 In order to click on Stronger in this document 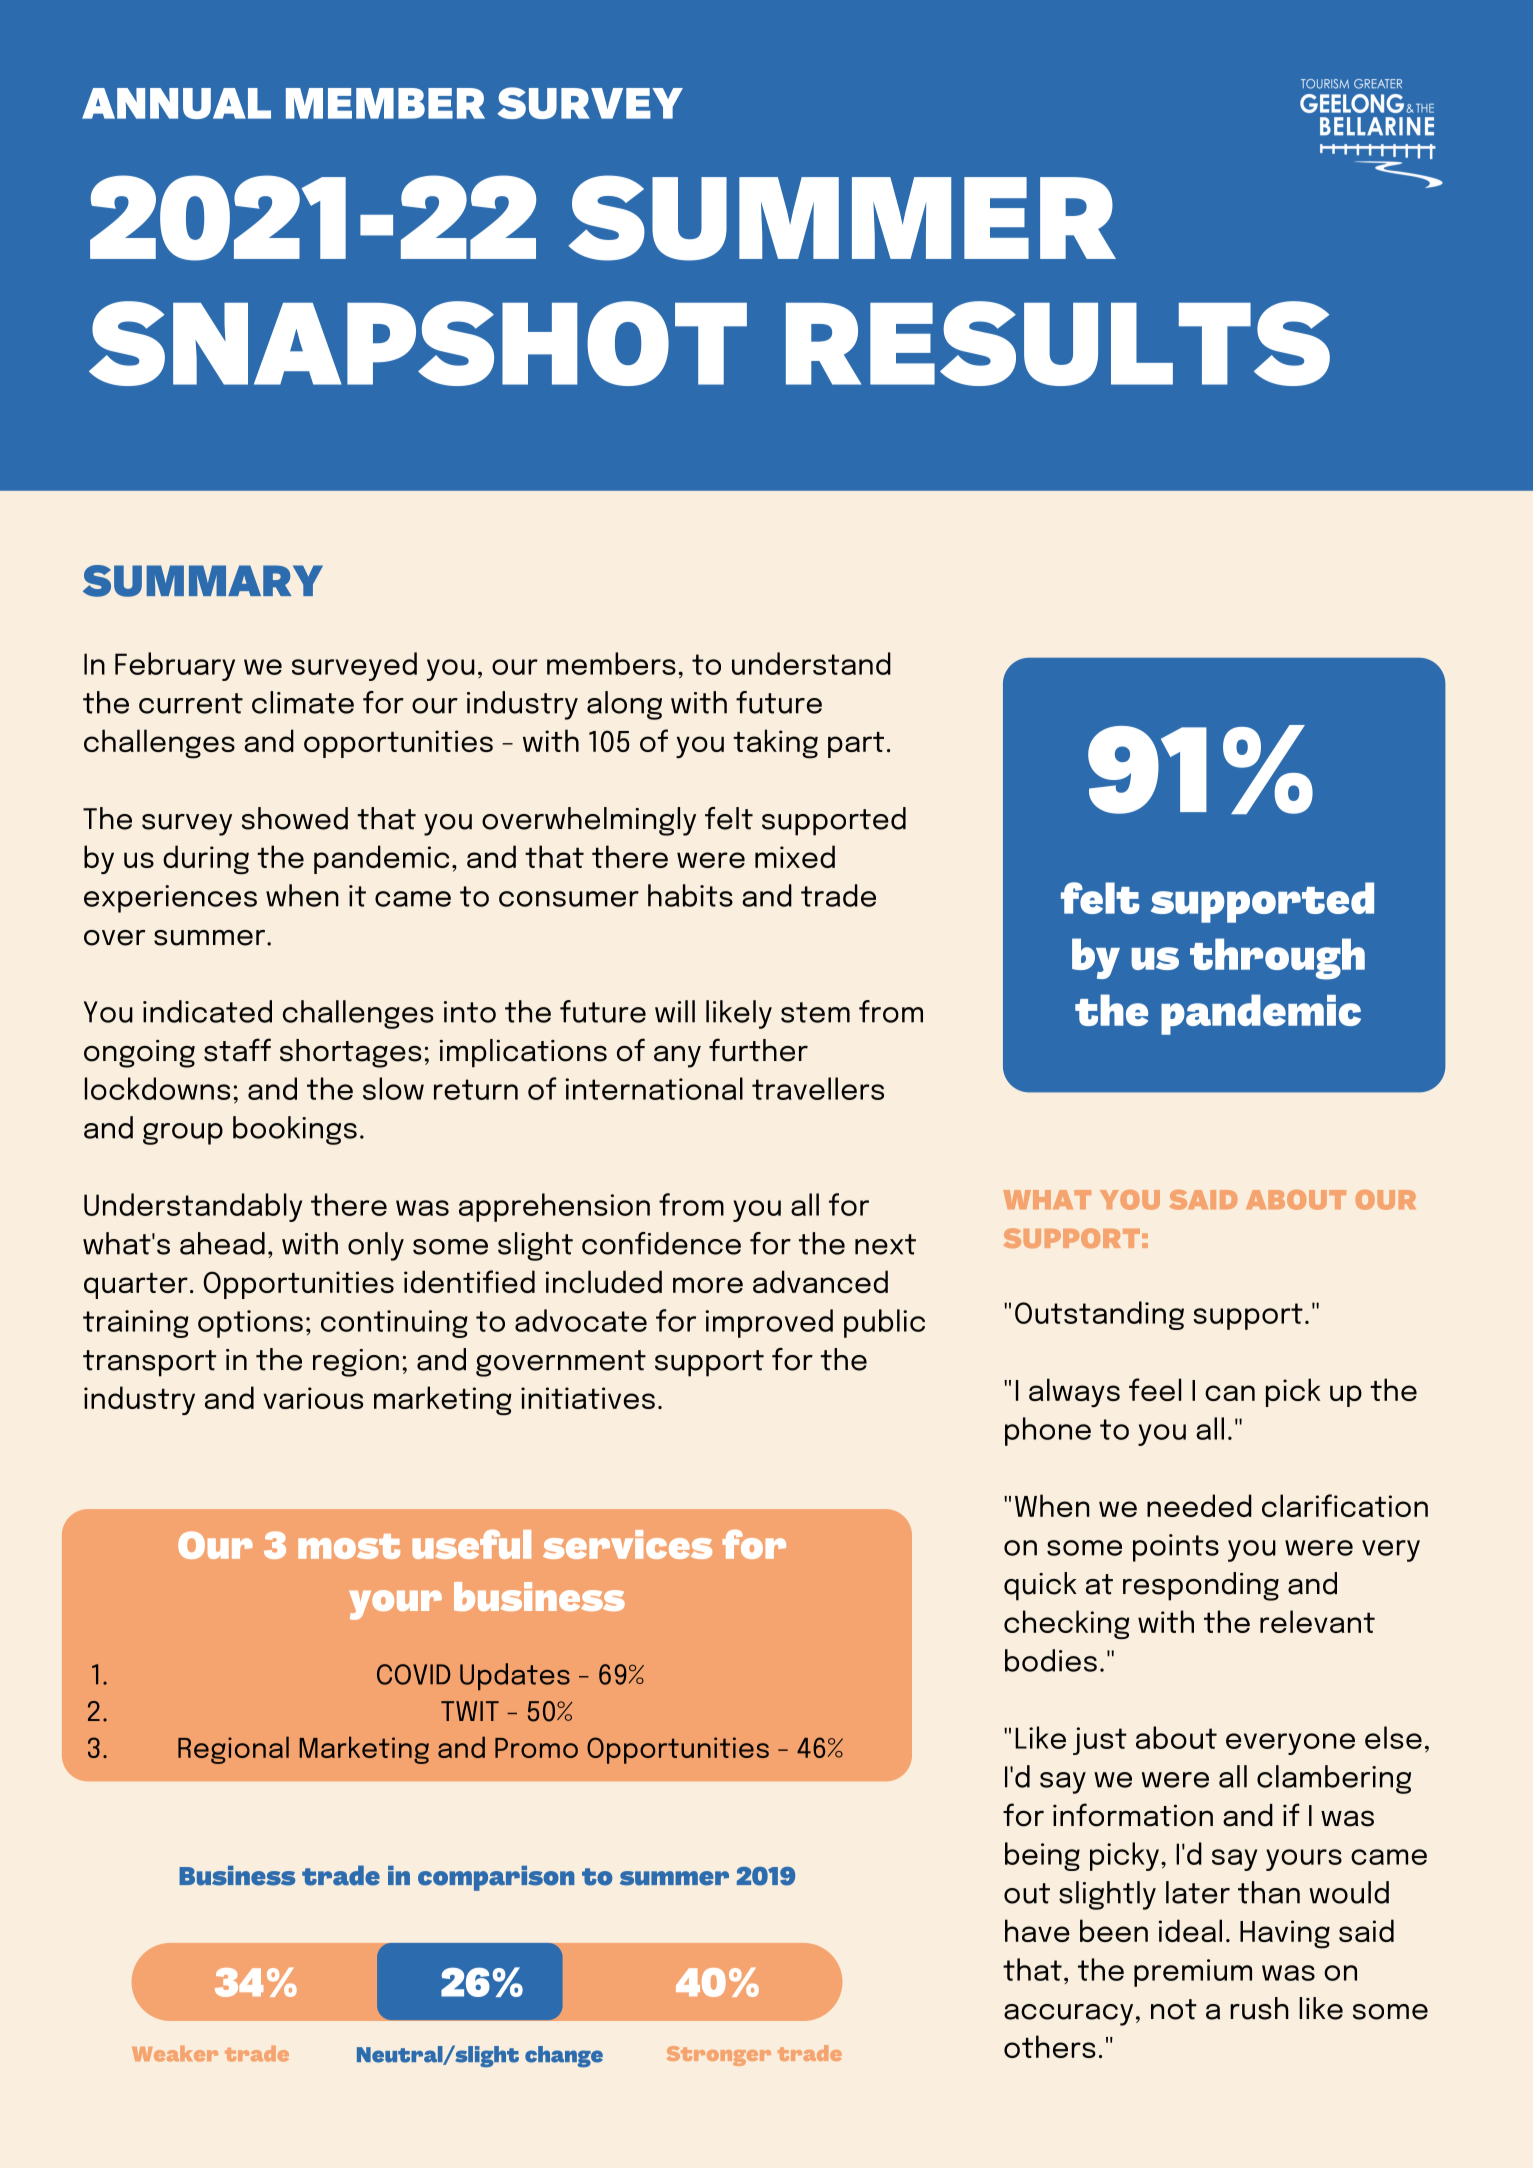, I will do `click(719, 2056)`.
